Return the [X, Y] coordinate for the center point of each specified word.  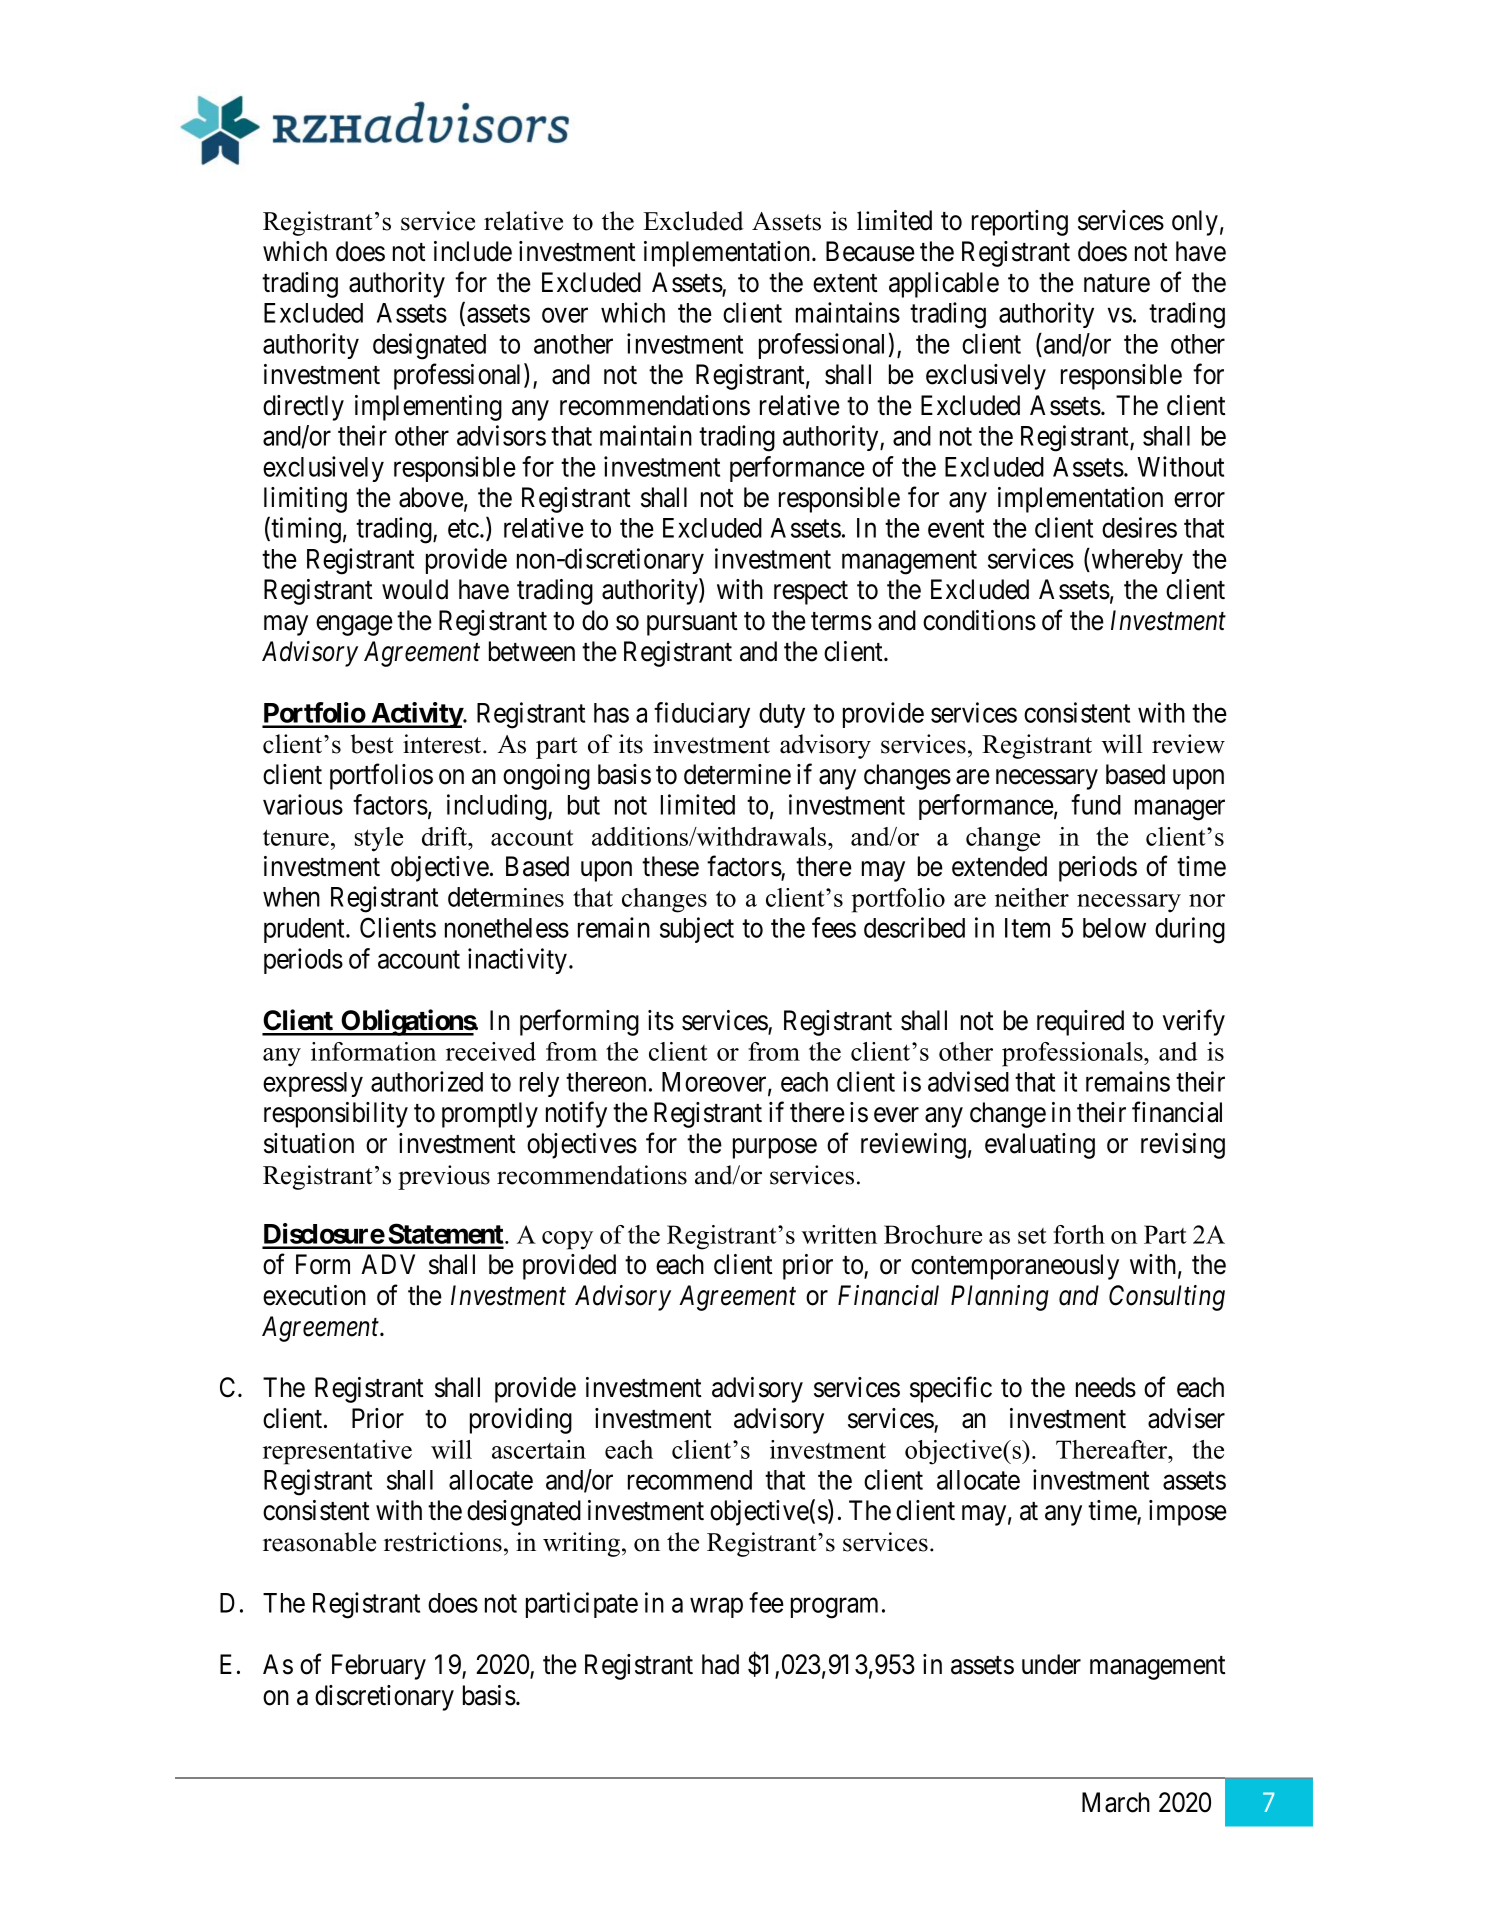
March [1116, 1802]
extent [845, 283]
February [379, 1667]
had [720, 1664]
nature [1117, 283]
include [473, 251]
